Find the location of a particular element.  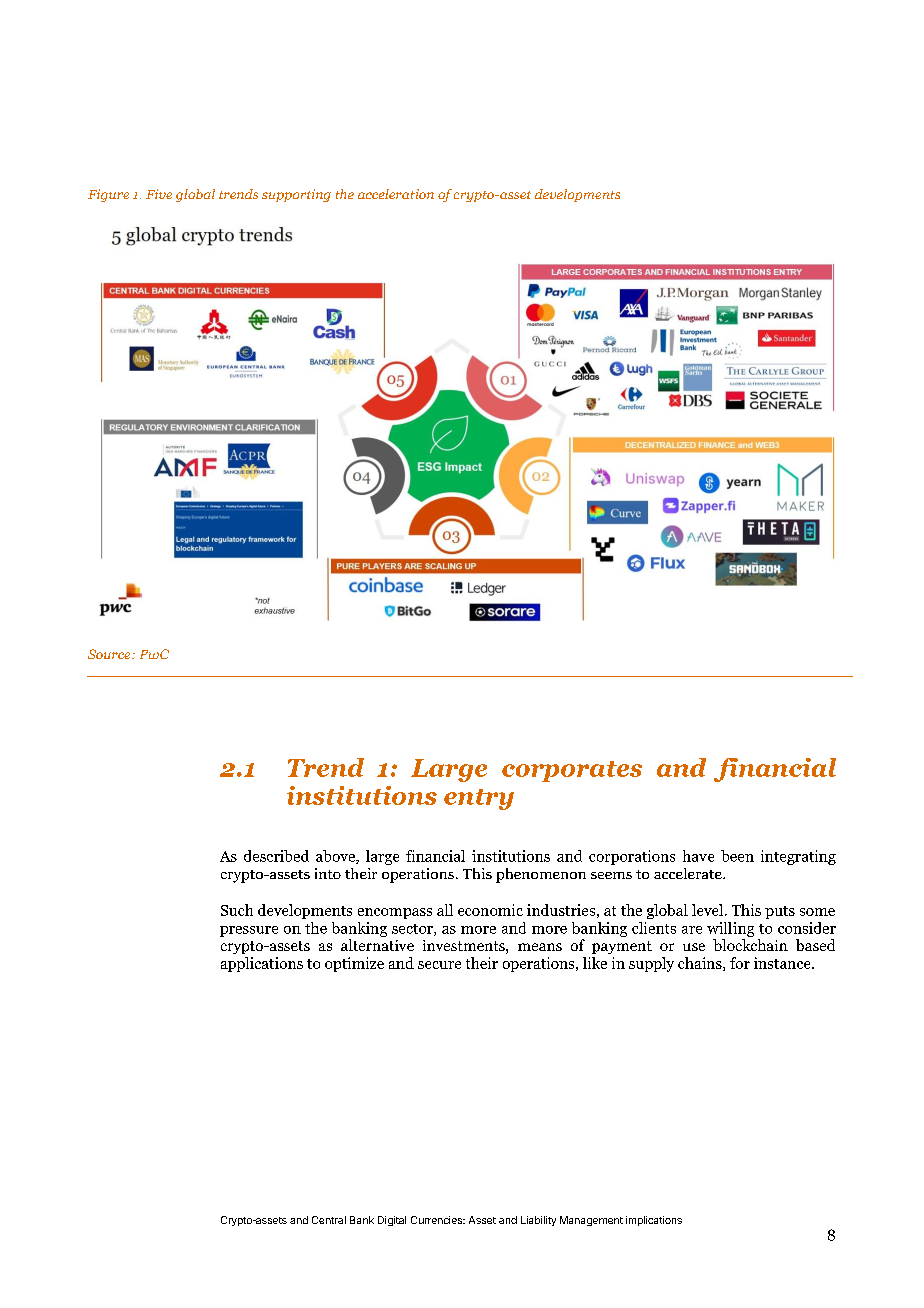

Currencies is located at coordinates (437, 1220).
